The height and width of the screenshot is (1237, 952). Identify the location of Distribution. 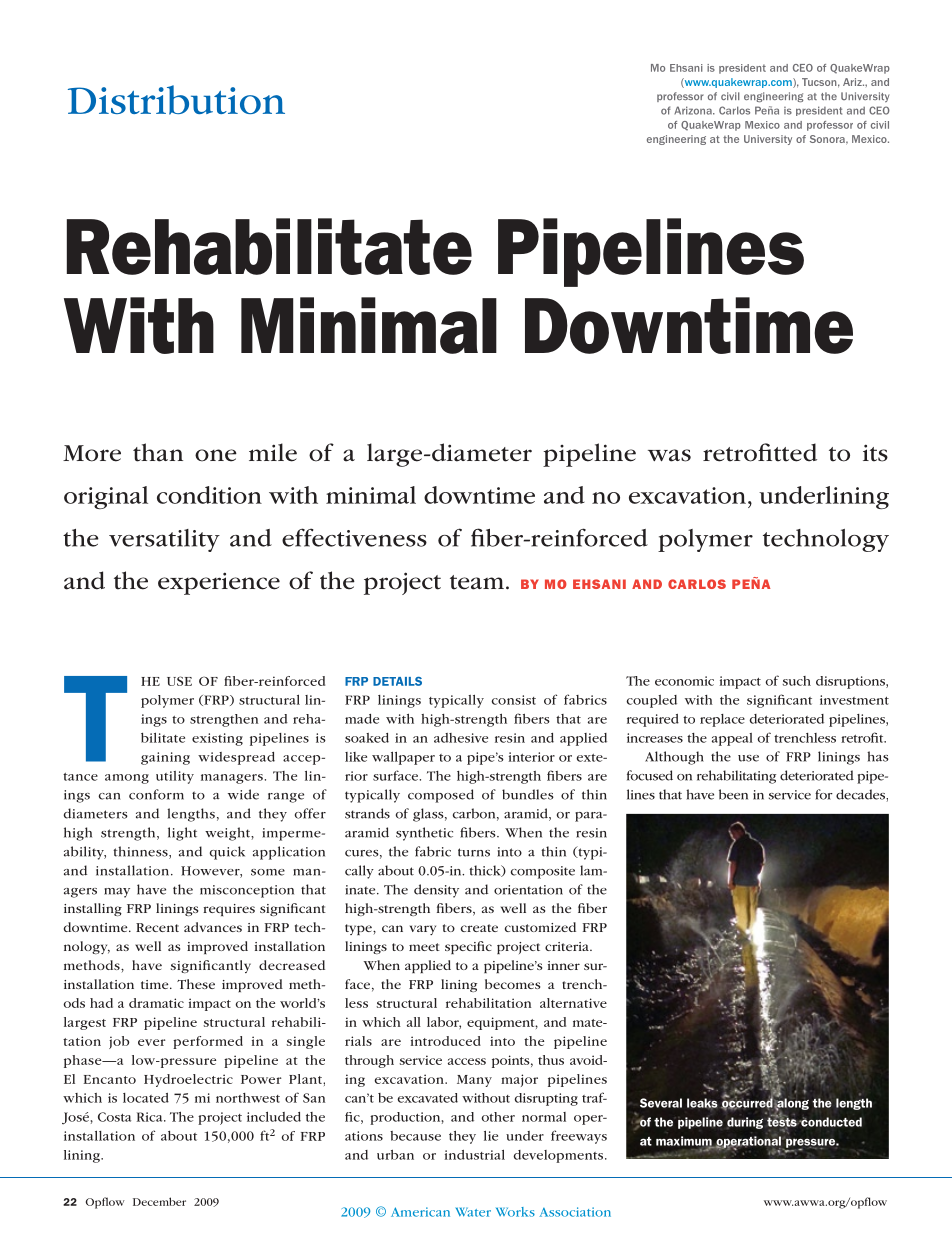
(176, 100).
